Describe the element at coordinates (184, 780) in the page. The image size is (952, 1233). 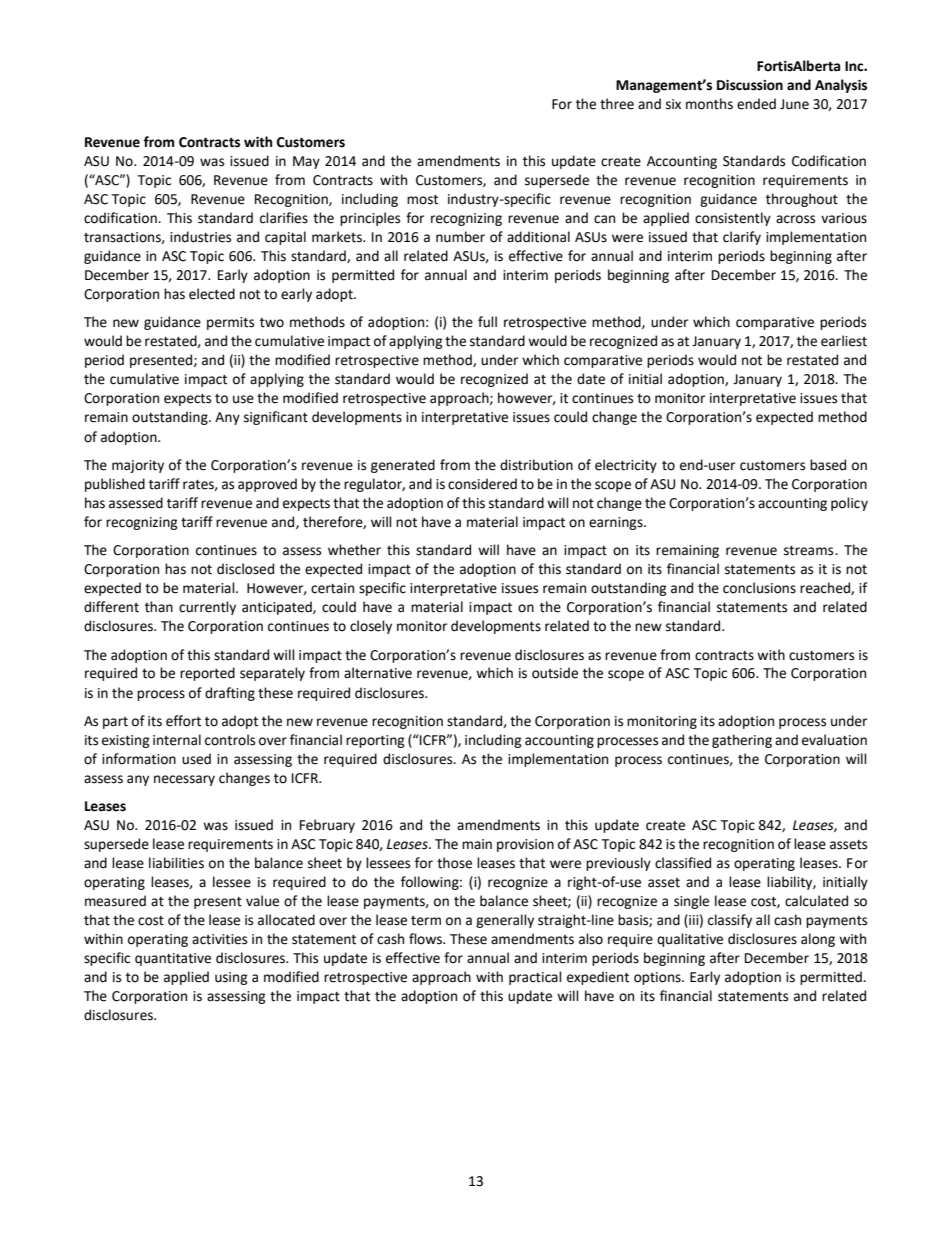
I see `necessary` at that location.
